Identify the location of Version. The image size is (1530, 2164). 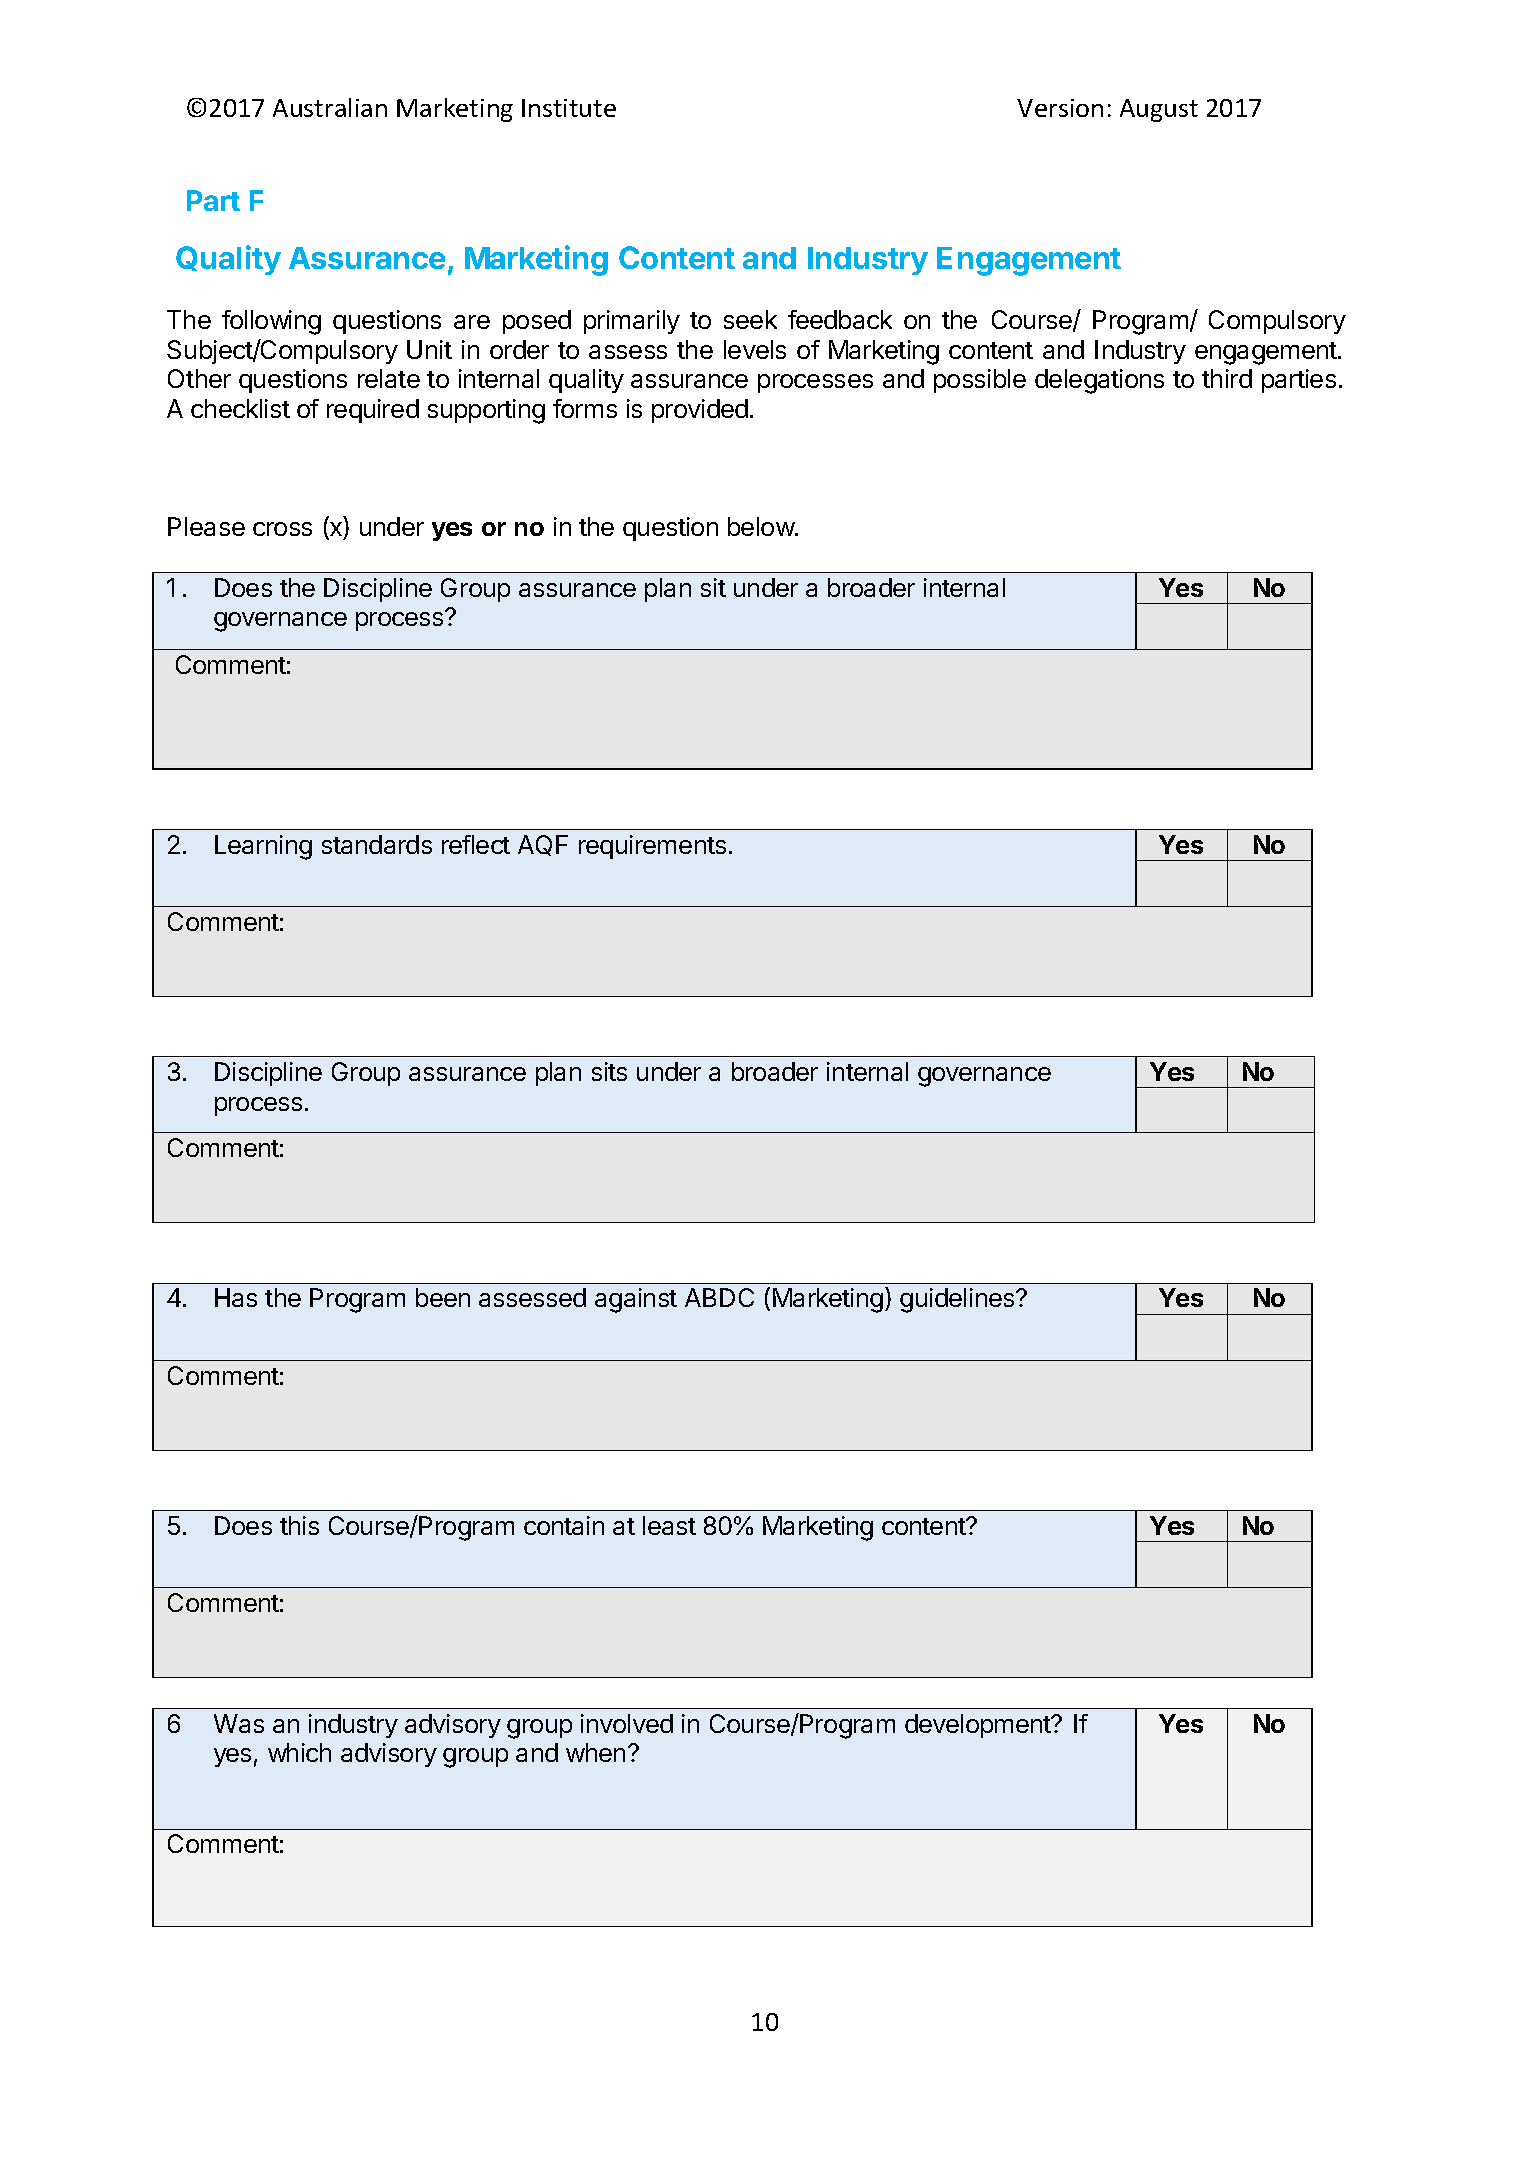
(1060, 108).
